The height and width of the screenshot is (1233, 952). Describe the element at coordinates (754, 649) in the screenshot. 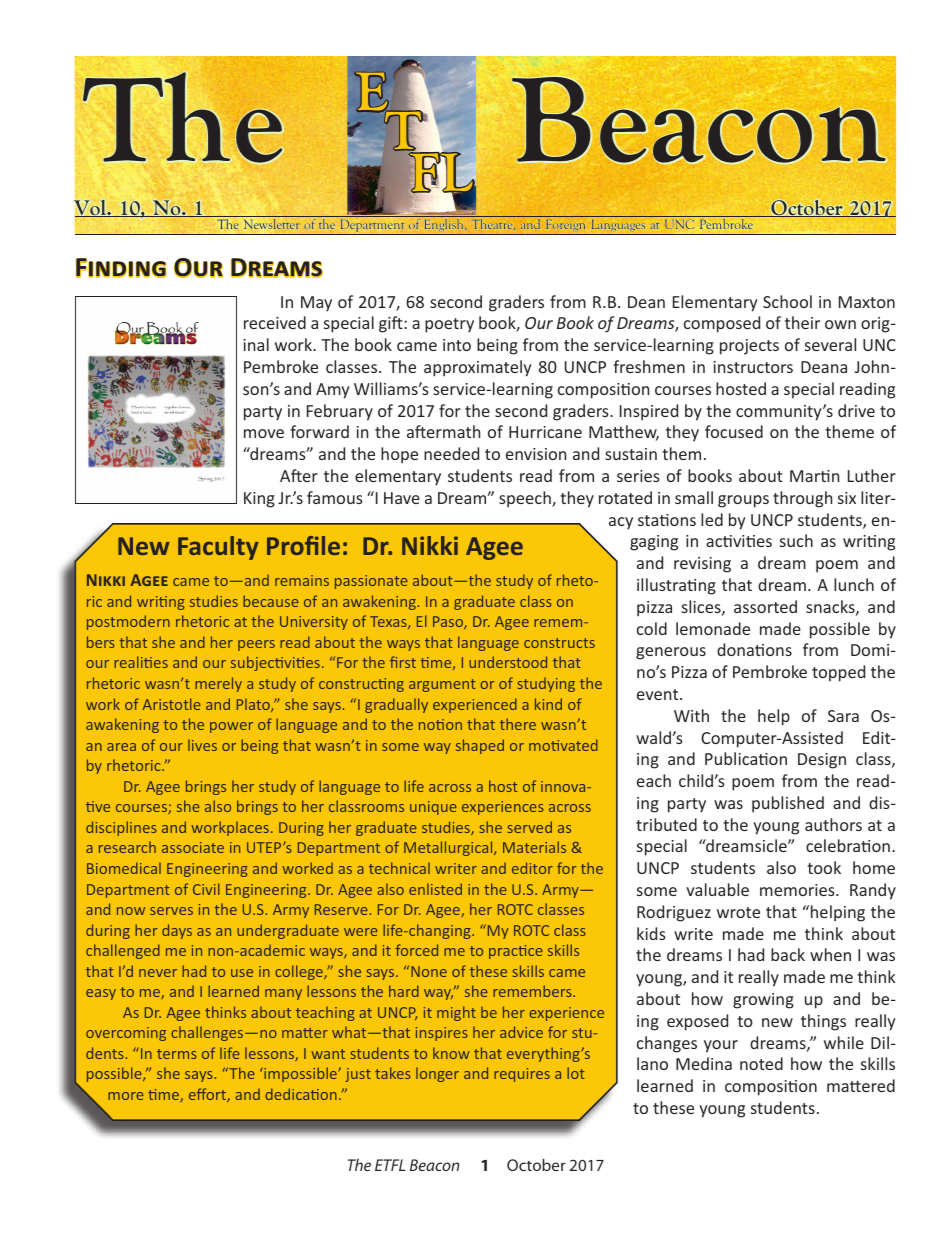

I see `donations` at that location.
